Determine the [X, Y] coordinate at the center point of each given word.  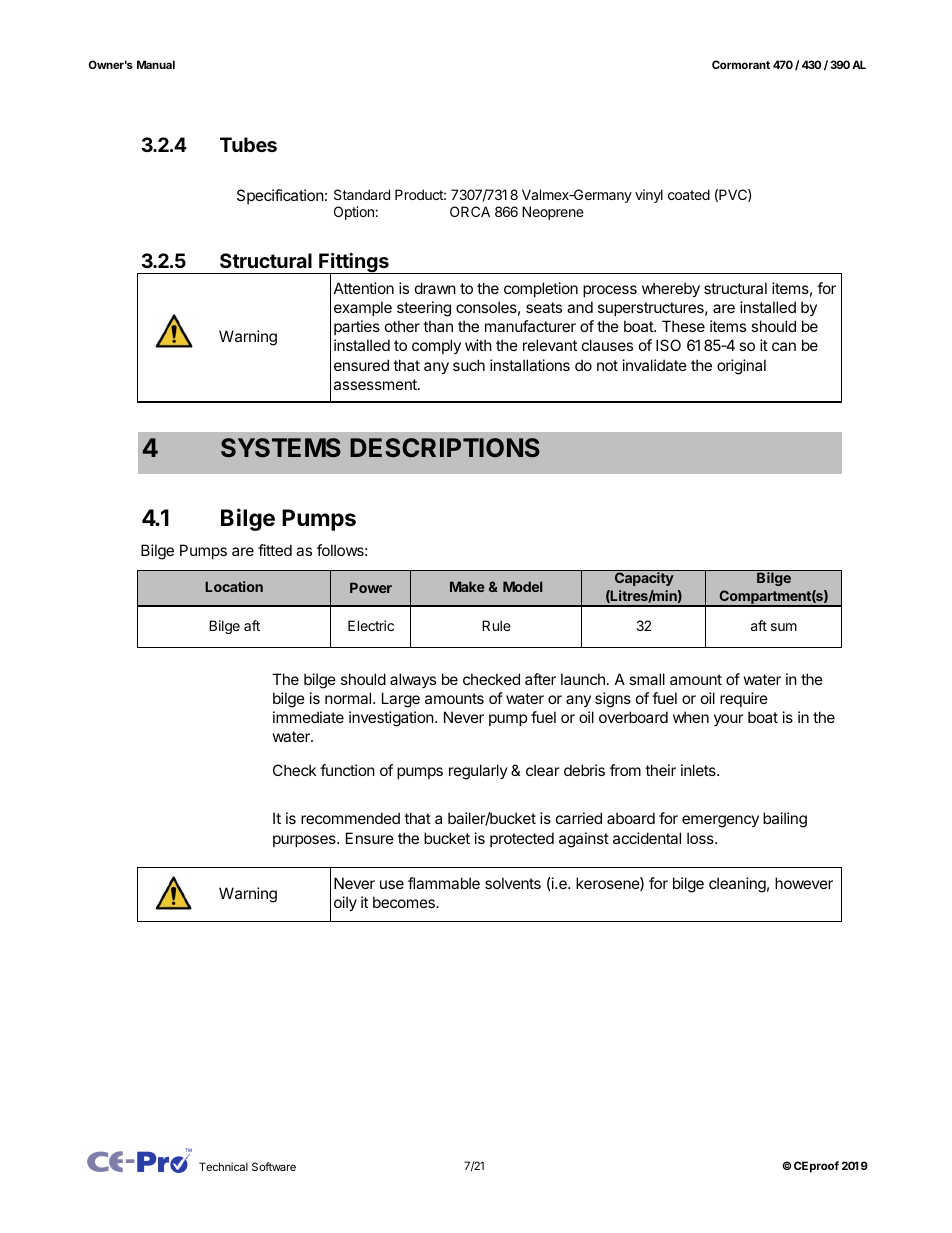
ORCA [470, 211]
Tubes [248, 144]
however [804, 883]
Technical [223, 1166]
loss [701, 838]
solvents [513, 883]
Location [234, 586]
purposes [305, 841]
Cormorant [741, 64]
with [478, 345]
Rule [496, 625]
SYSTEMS [281, 447]
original [741, 367]
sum [784, 627]
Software [274, 1166]
